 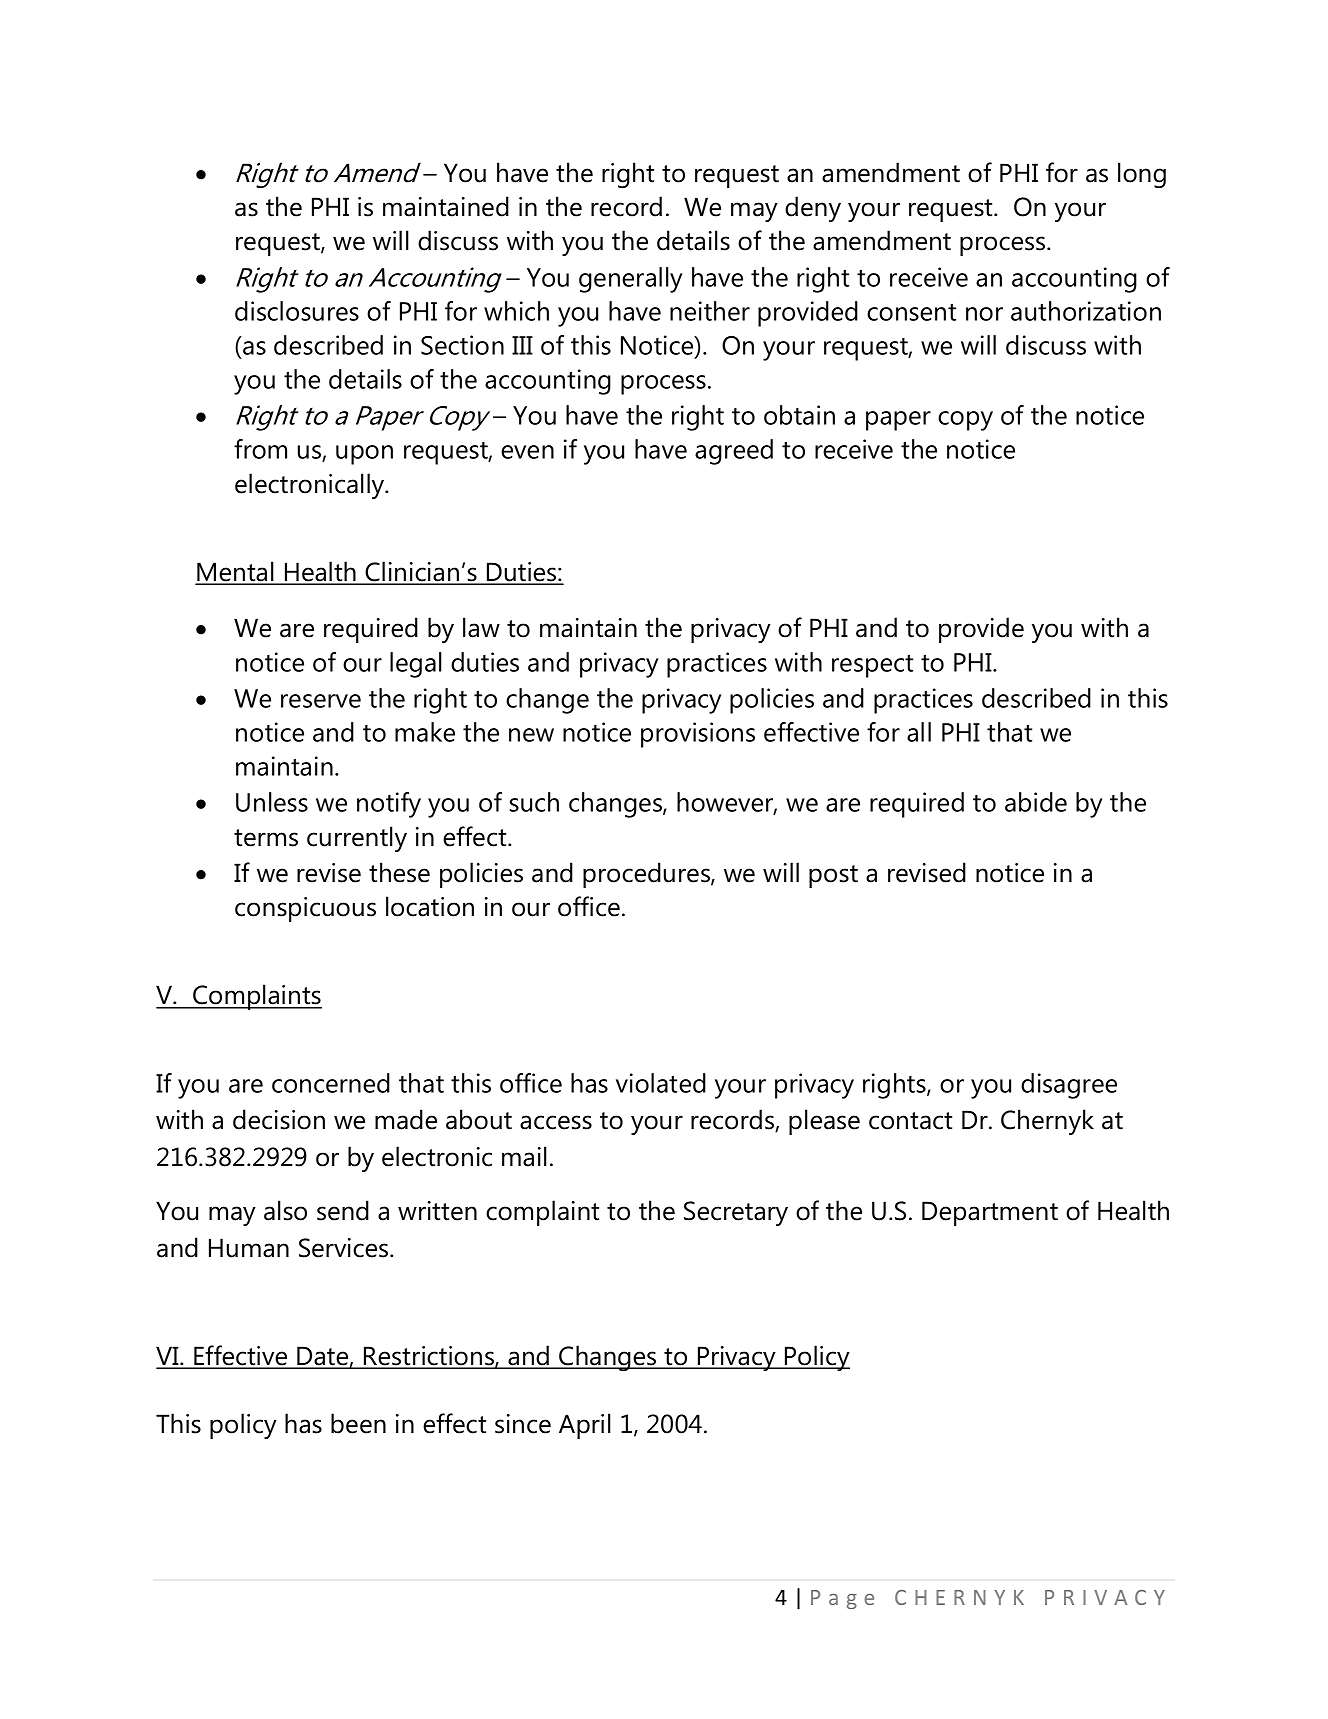 I want to click on April, so click(x=585, y=1426).
